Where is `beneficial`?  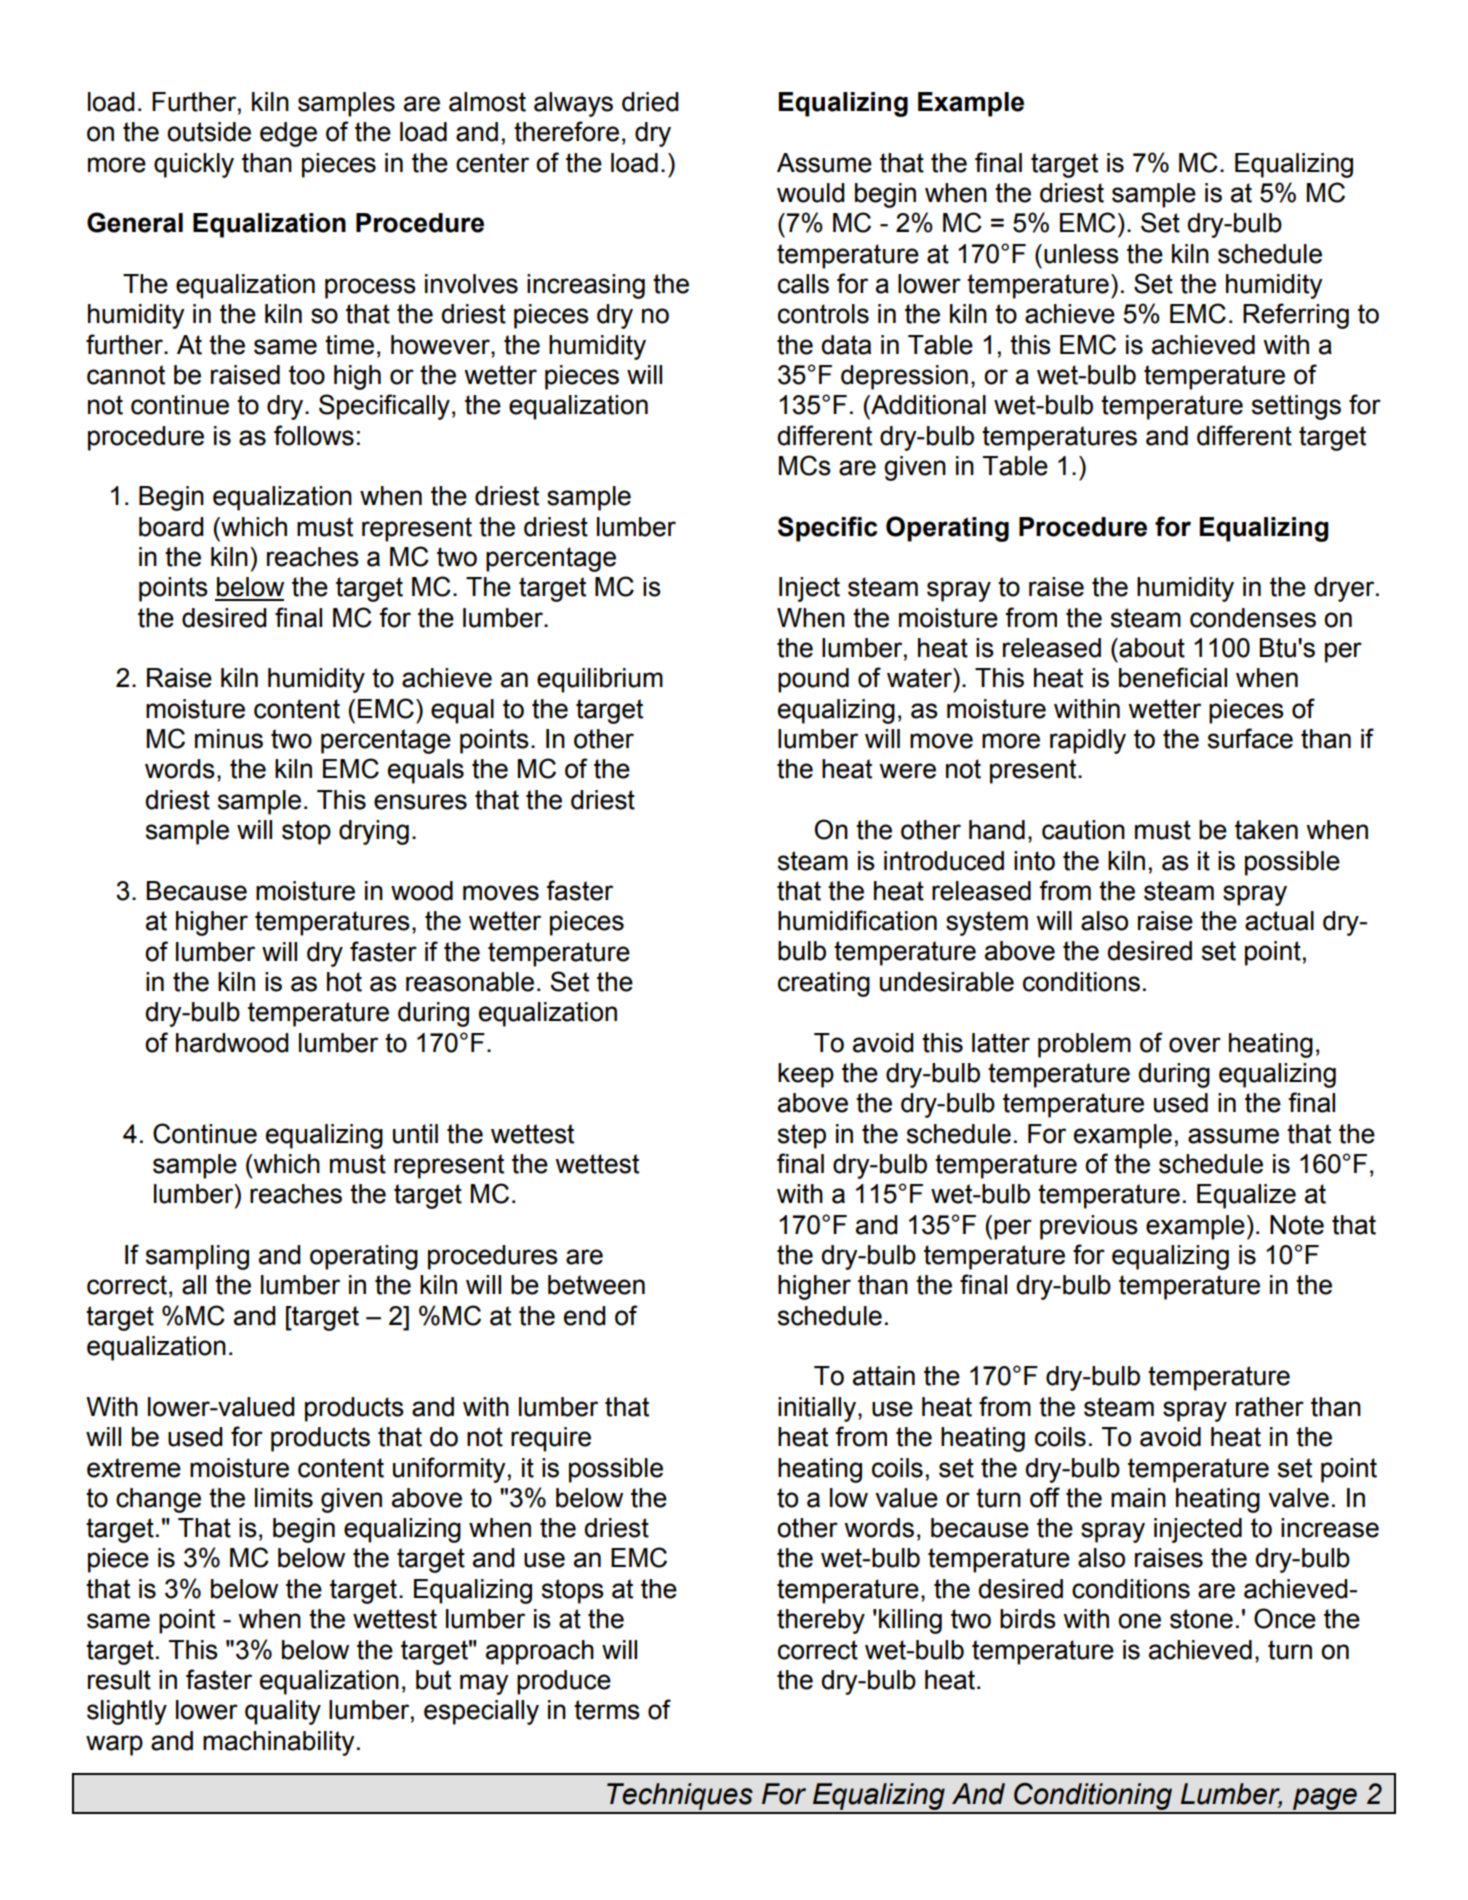 beneficial is located at coordinates (1173, 677).
